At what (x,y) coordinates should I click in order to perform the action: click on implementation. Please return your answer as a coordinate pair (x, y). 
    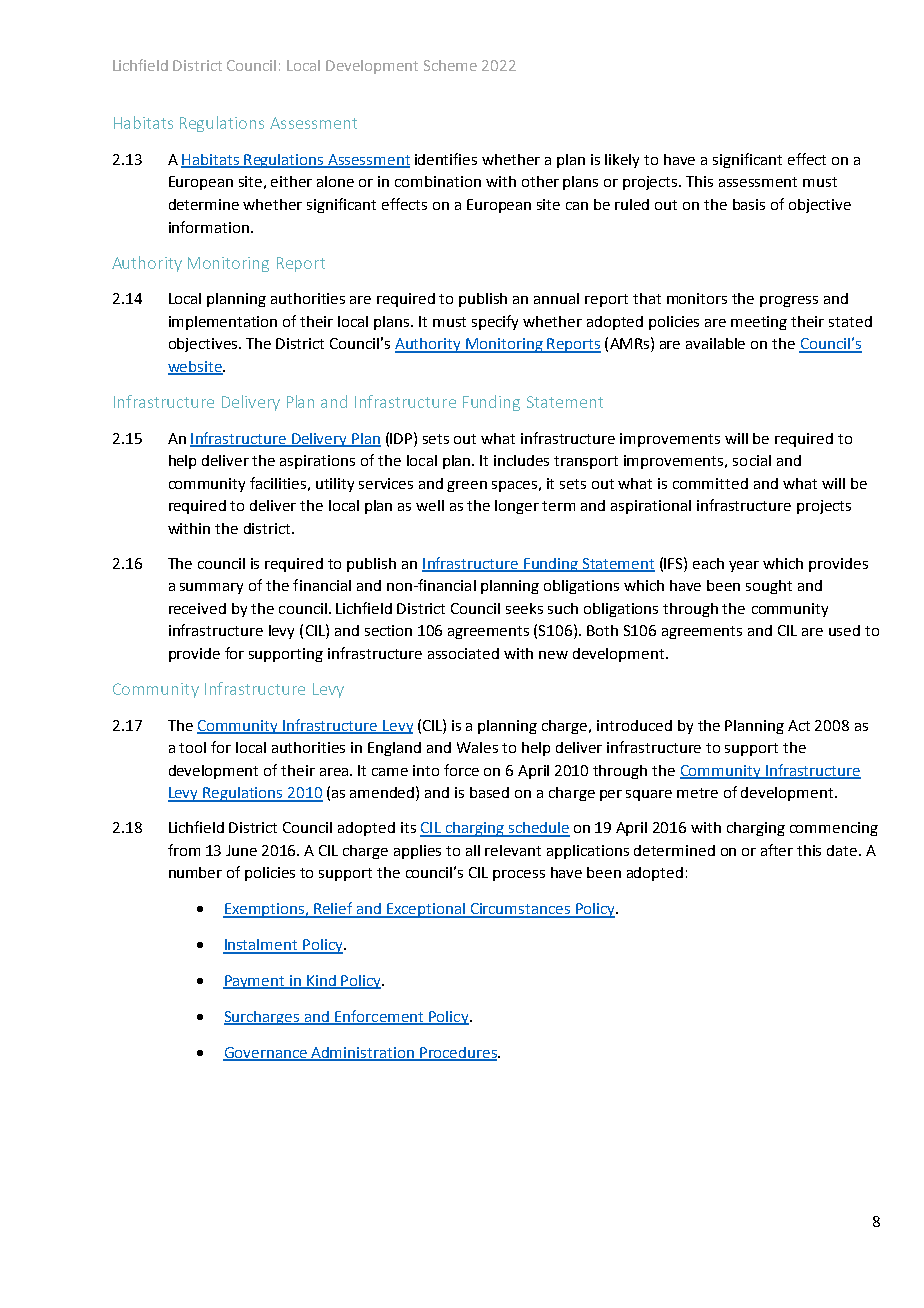
    Looking at the image, I should click on (223, 323).
